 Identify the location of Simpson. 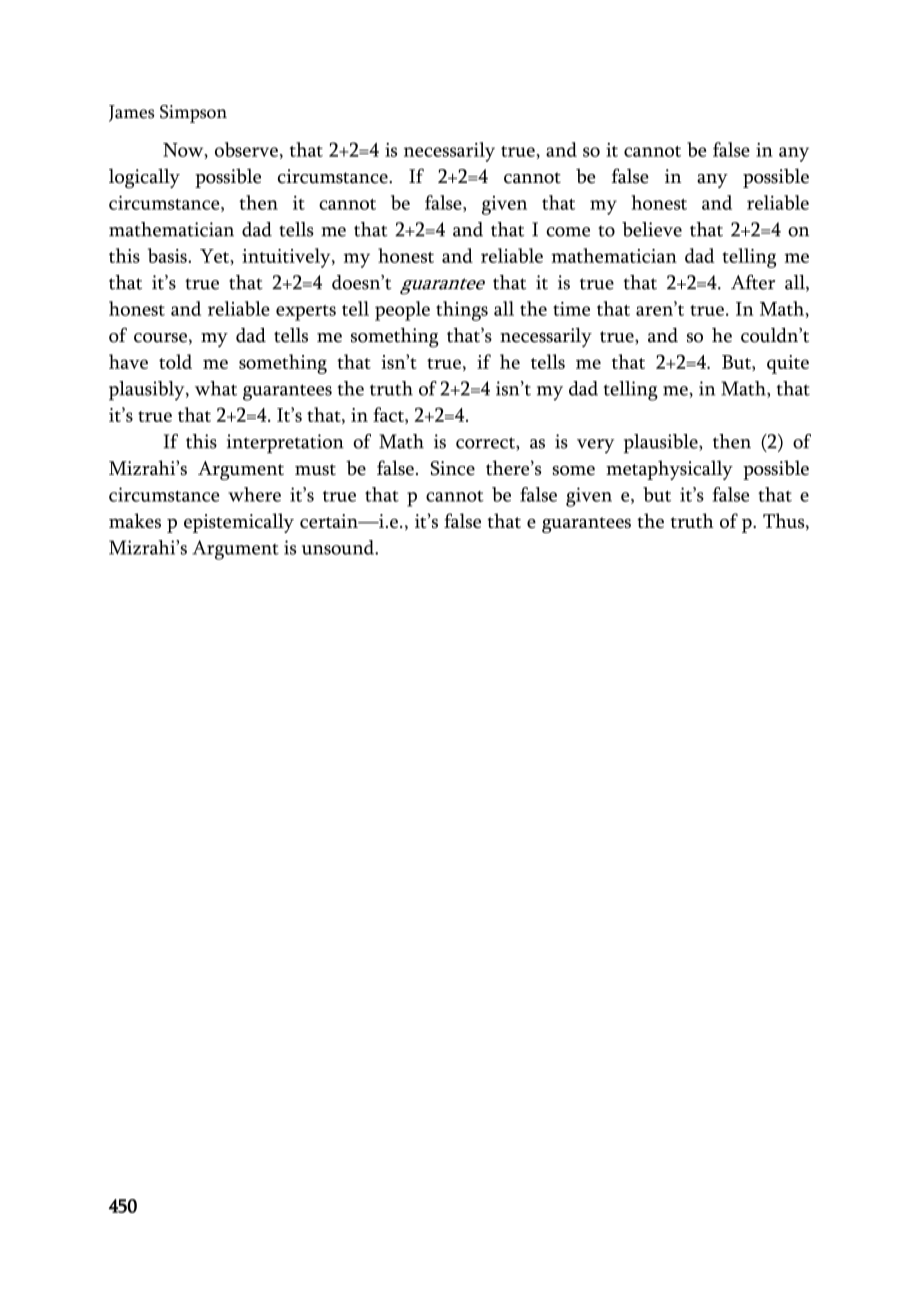
(193, 114).
